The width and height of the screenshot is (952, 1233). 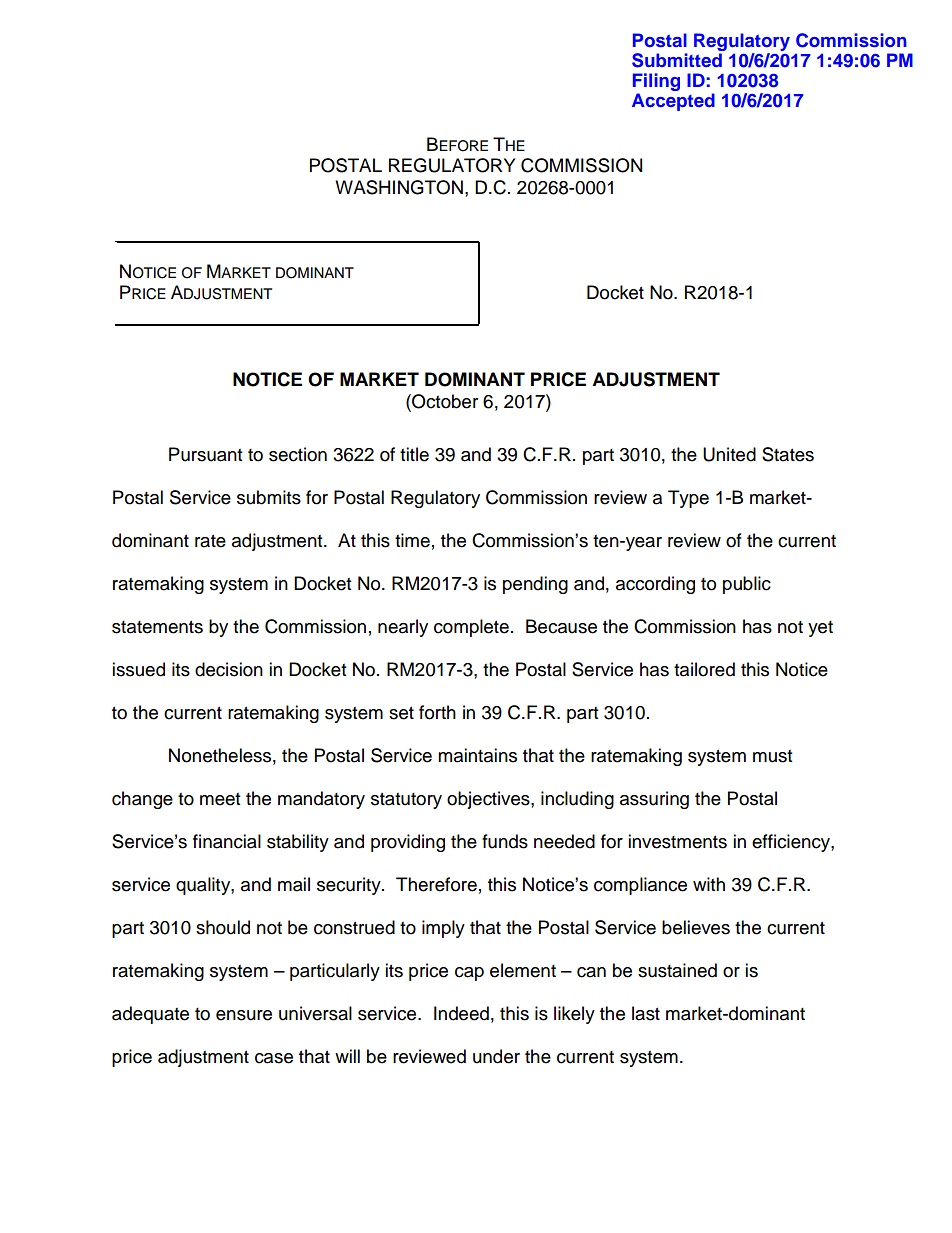 What do you see at coordinates (788, 454) in the screenshot?
I see `States` at bounding box center [788, 454].
